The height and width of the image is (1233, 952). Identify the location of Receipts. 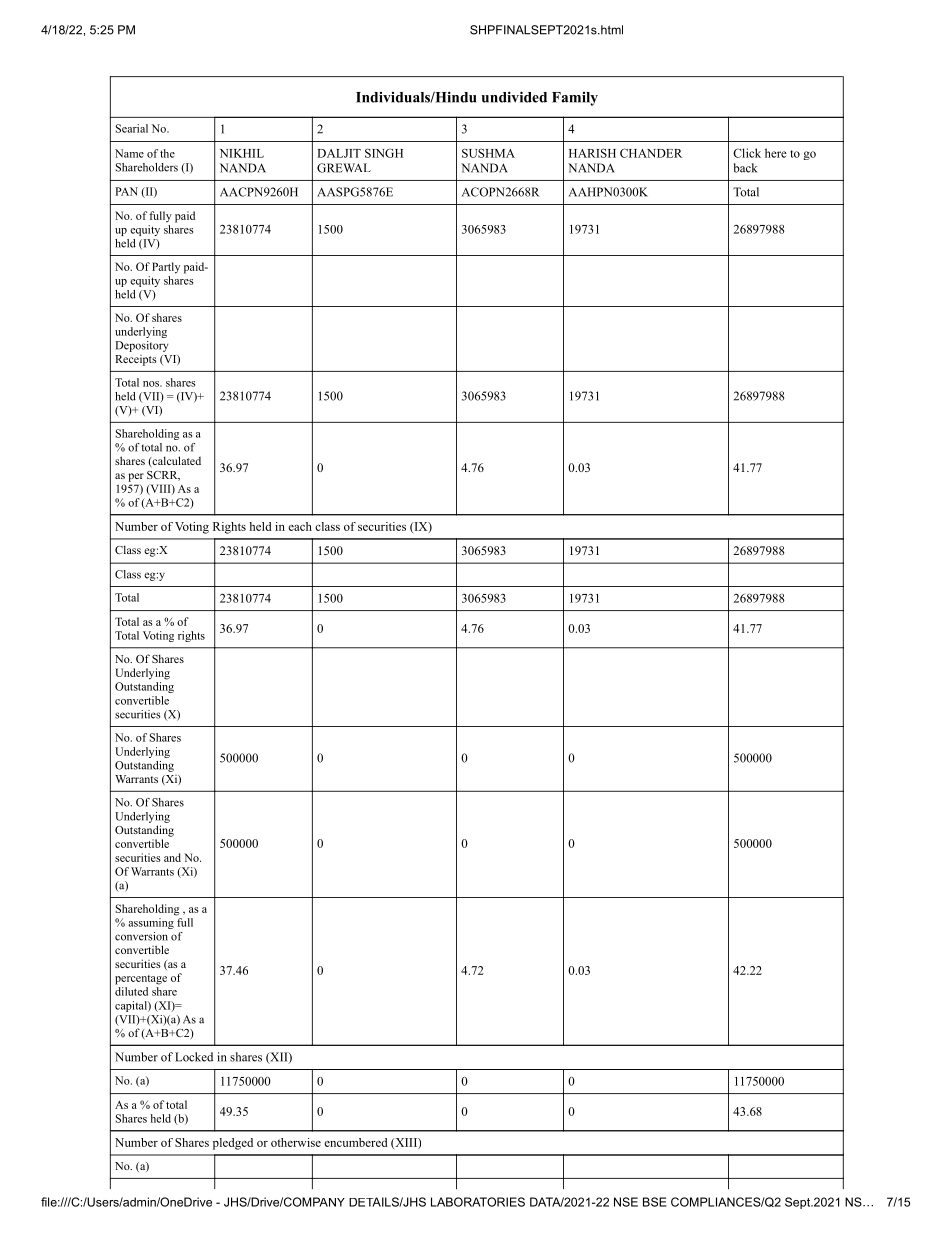
(136, 360).
